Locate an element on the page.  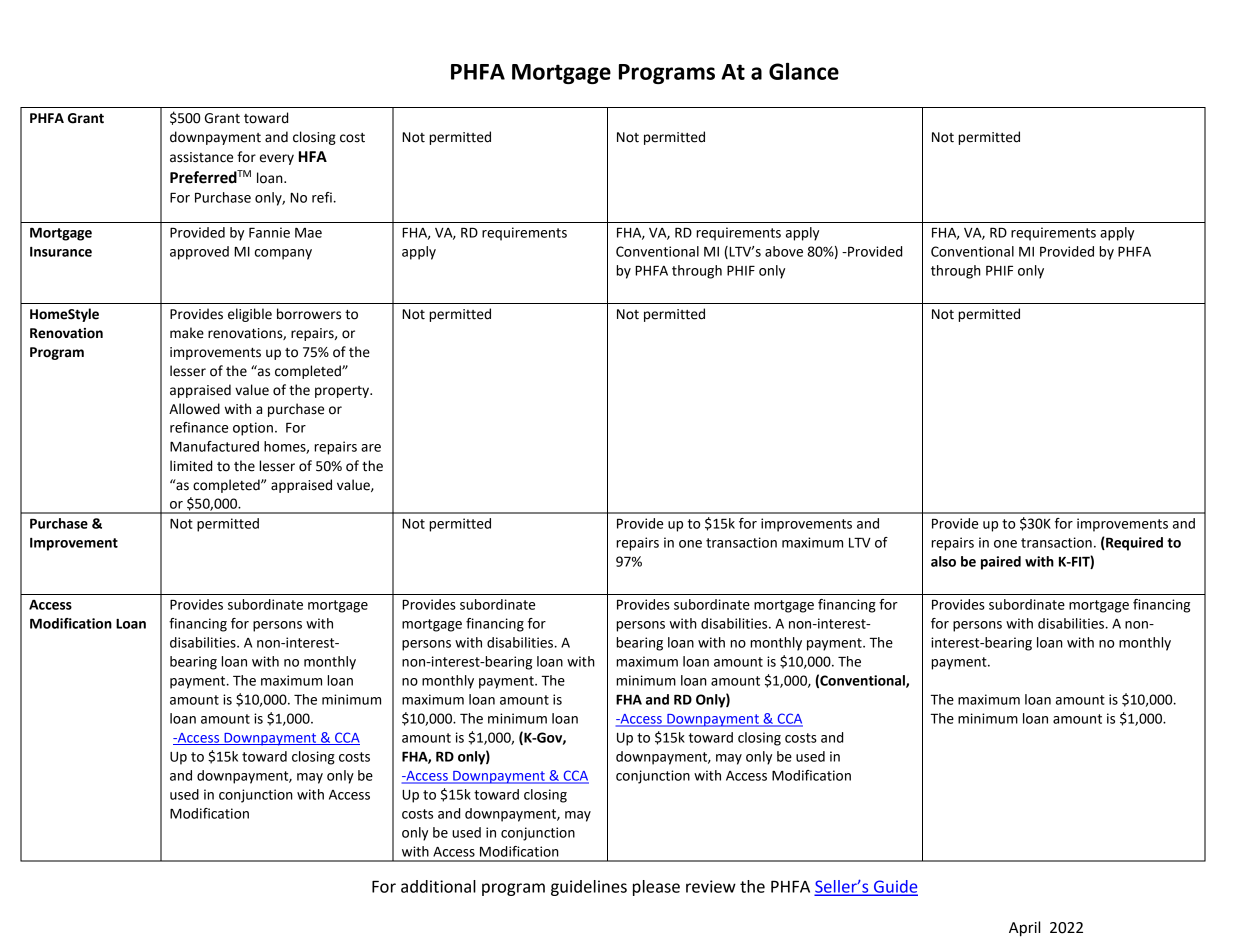
April is located at coordinates (1024, 929).
